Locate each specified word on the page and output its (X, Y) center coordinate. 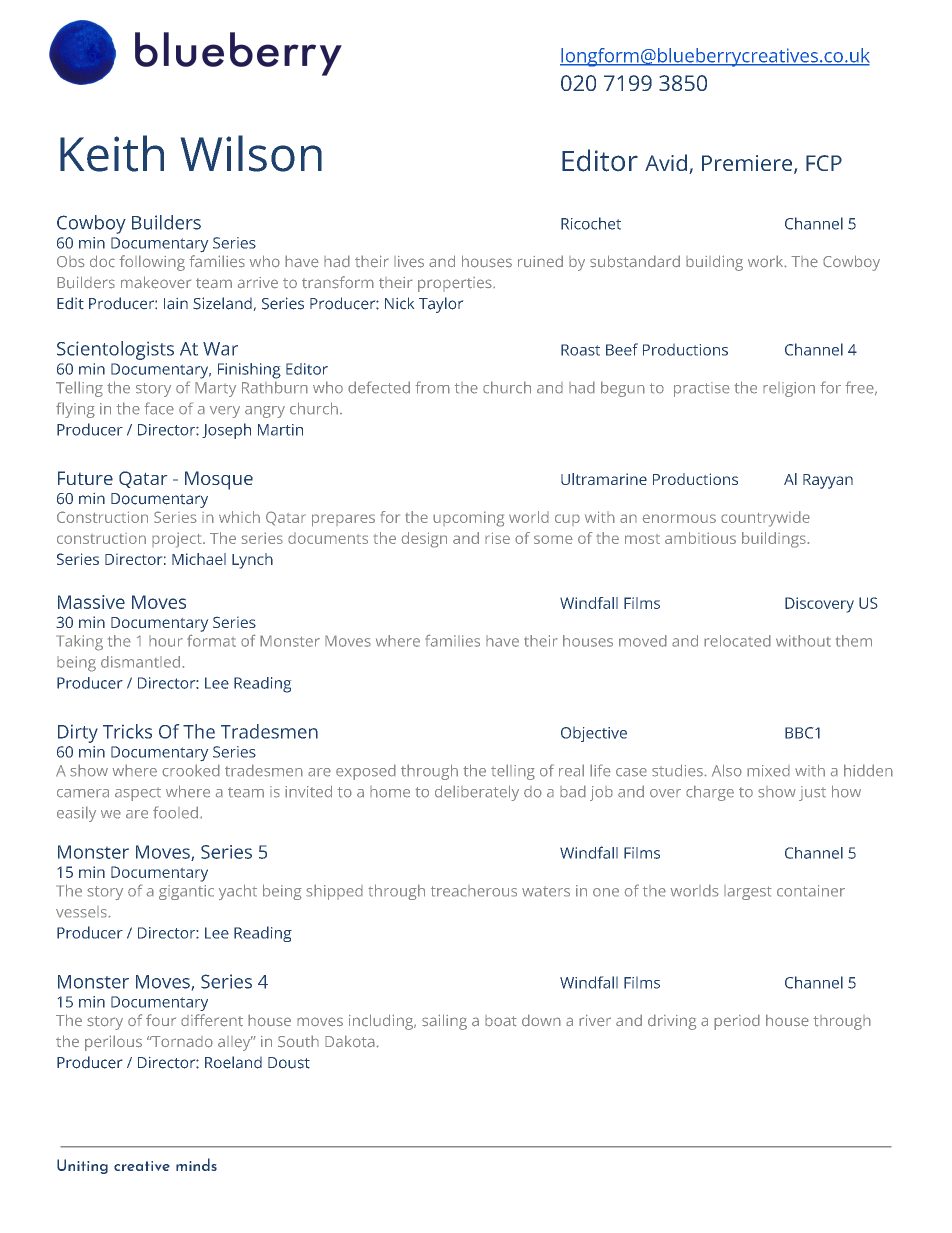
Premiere (748, 164)
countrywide (765, 519)
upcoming (468, 519)
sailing (444, 1022)
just (812, 793)
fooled (175, 812)
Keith (112, 153)
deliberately (477, 793)
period (737, 1022)
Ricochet (591, 223)
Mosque (219, 480)
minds (196, 1164)
